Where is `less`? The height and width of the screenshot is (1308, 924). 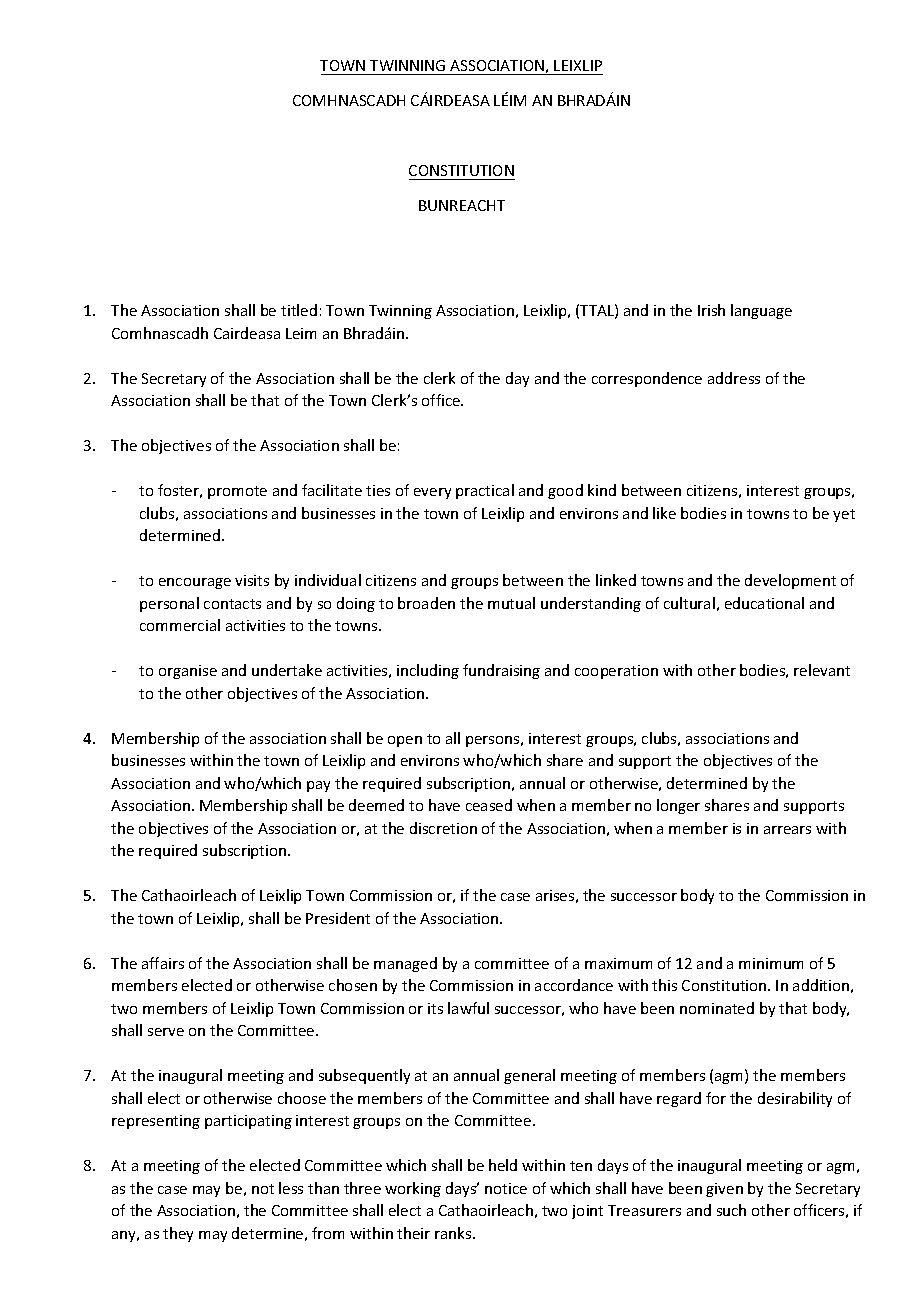
less is located at coordinates (291, 1188).
